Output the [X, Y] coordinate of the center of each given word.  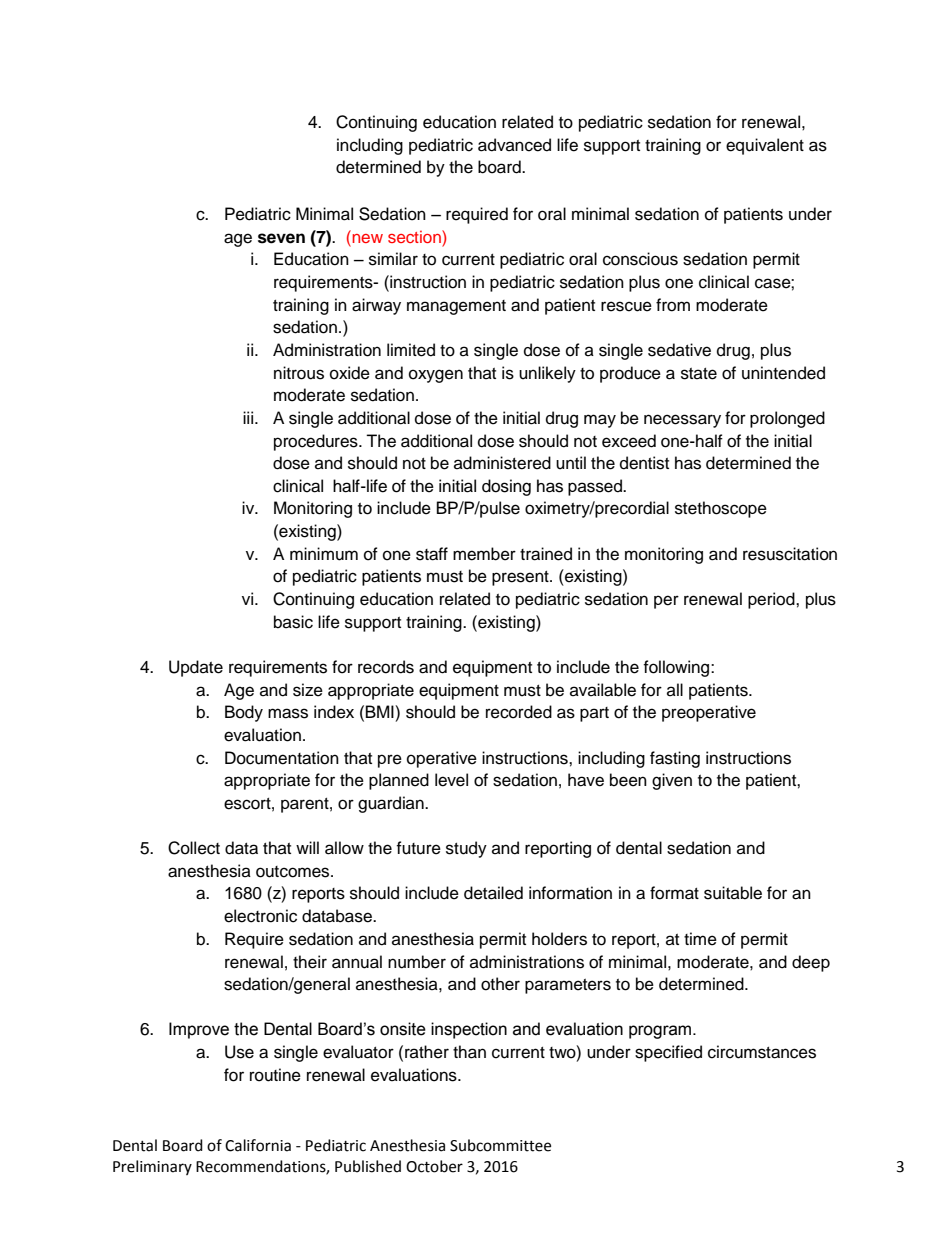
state [699, 374]
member [484, 554]
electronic [260, 916]
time [700, 939]
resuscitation [790, 554]
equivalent [765, 146]
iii [248, 417]
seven [281, 238]
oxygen [436, 376]
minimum [324, 554]
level [451, 780]
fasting [675, 759]
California [258, 1145]
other [500, 984]
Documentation [282, 758]
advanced [514, 145]
